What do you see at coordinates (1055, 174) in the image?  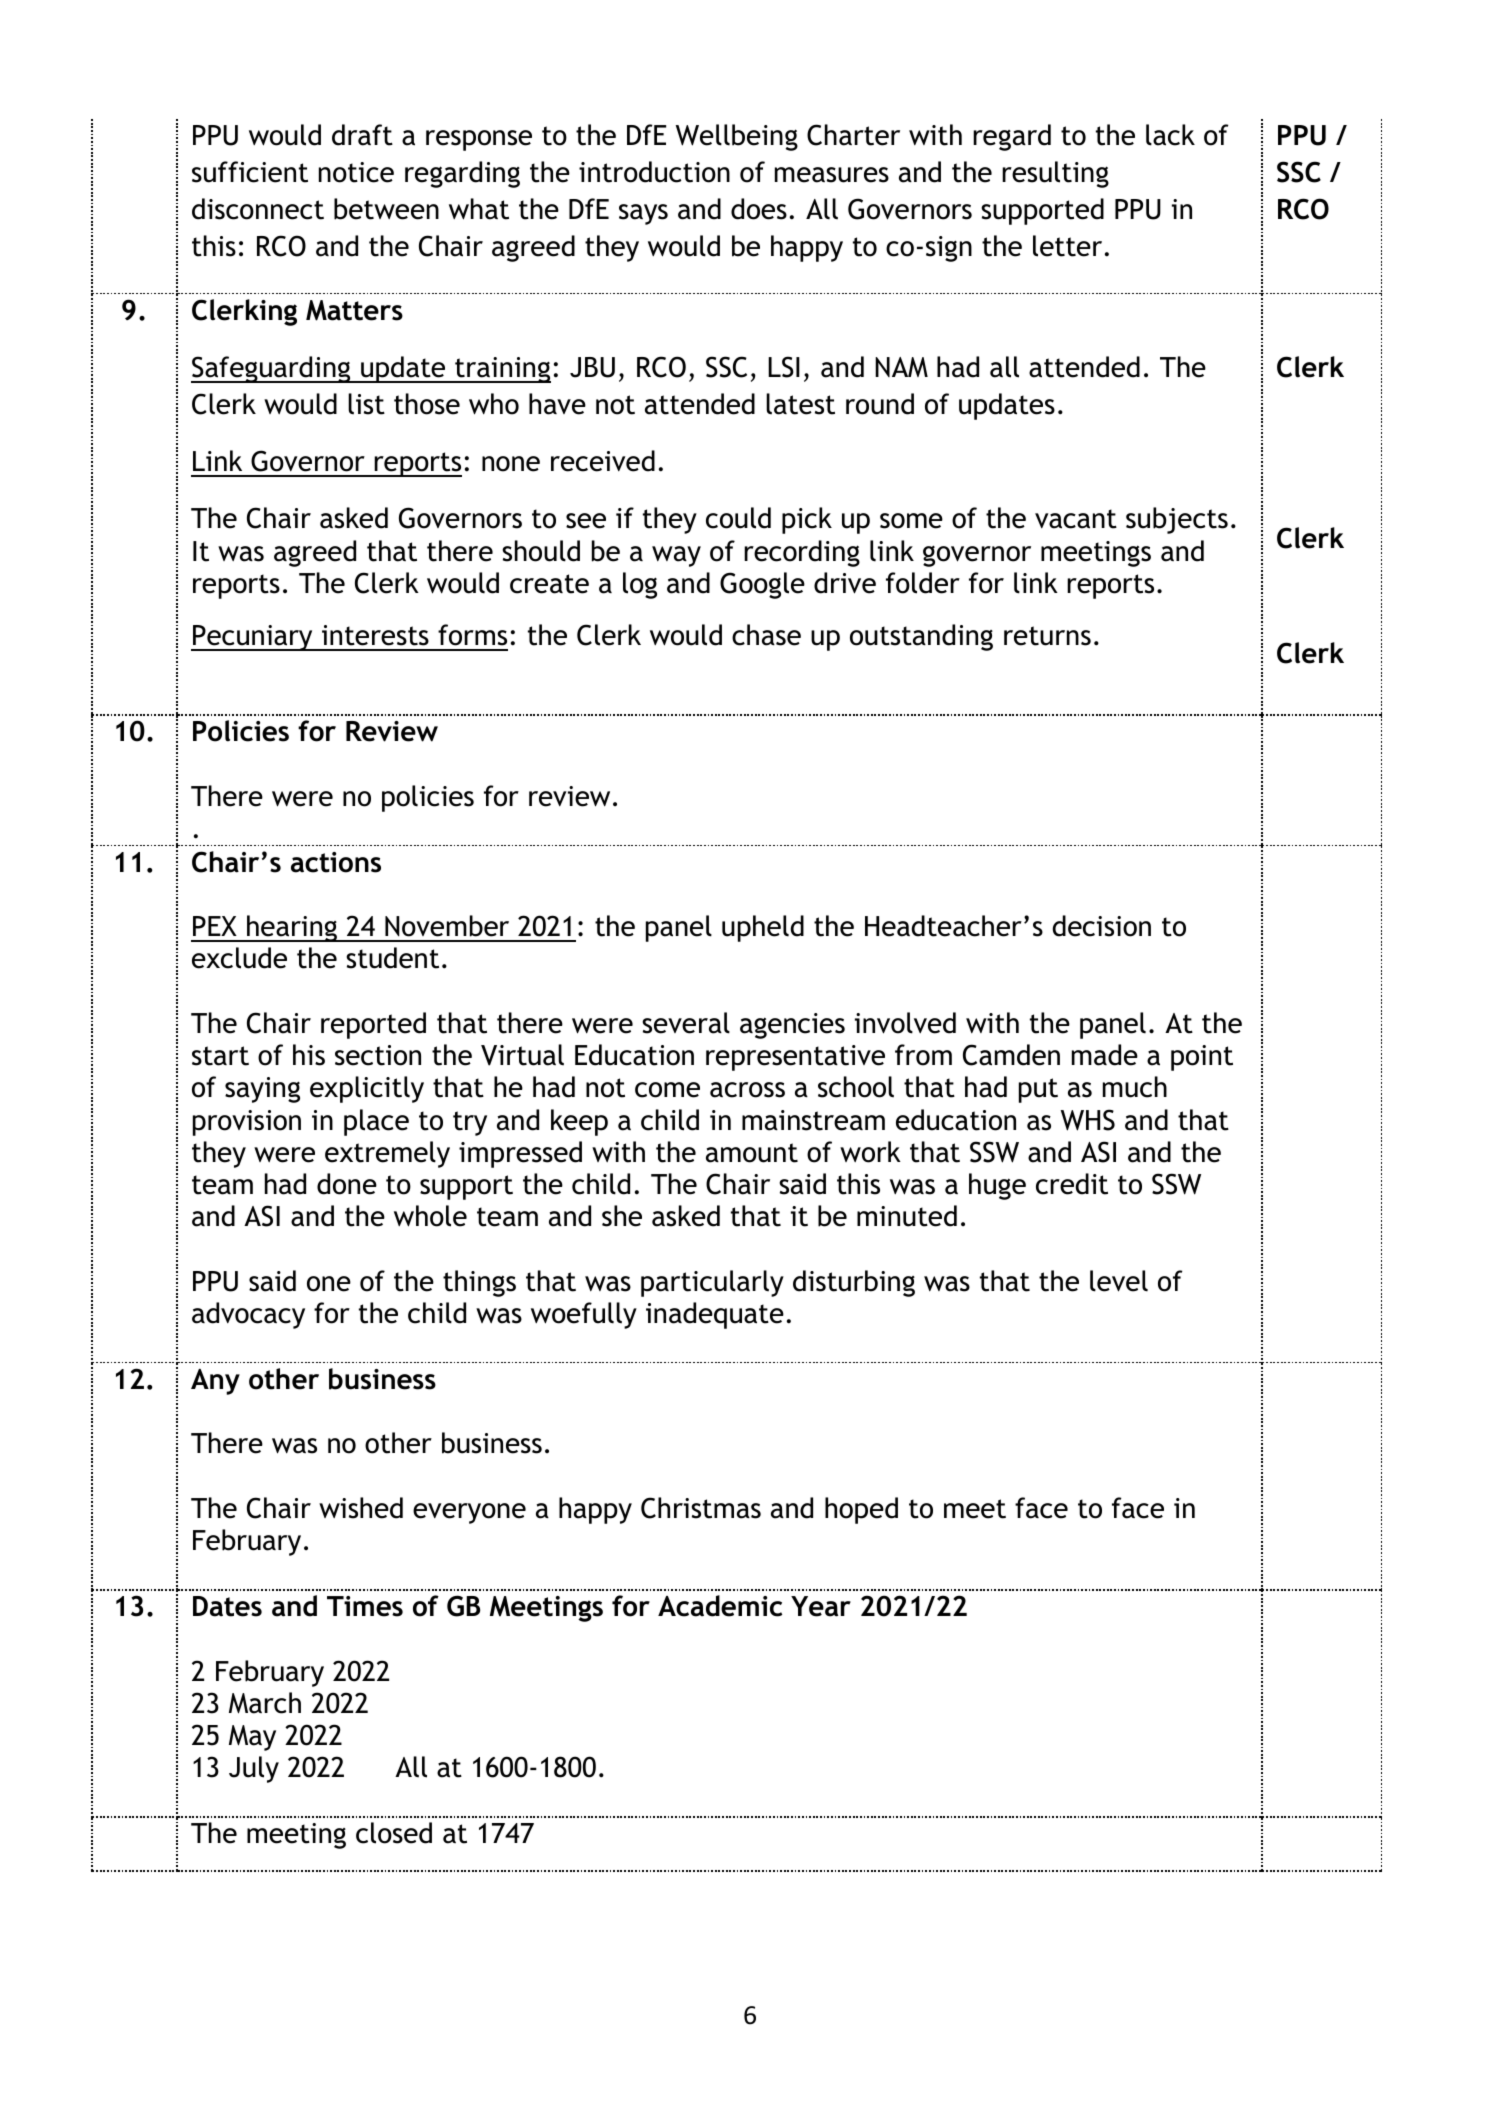 I see `resulting` at bounding box center [1055, 174].
